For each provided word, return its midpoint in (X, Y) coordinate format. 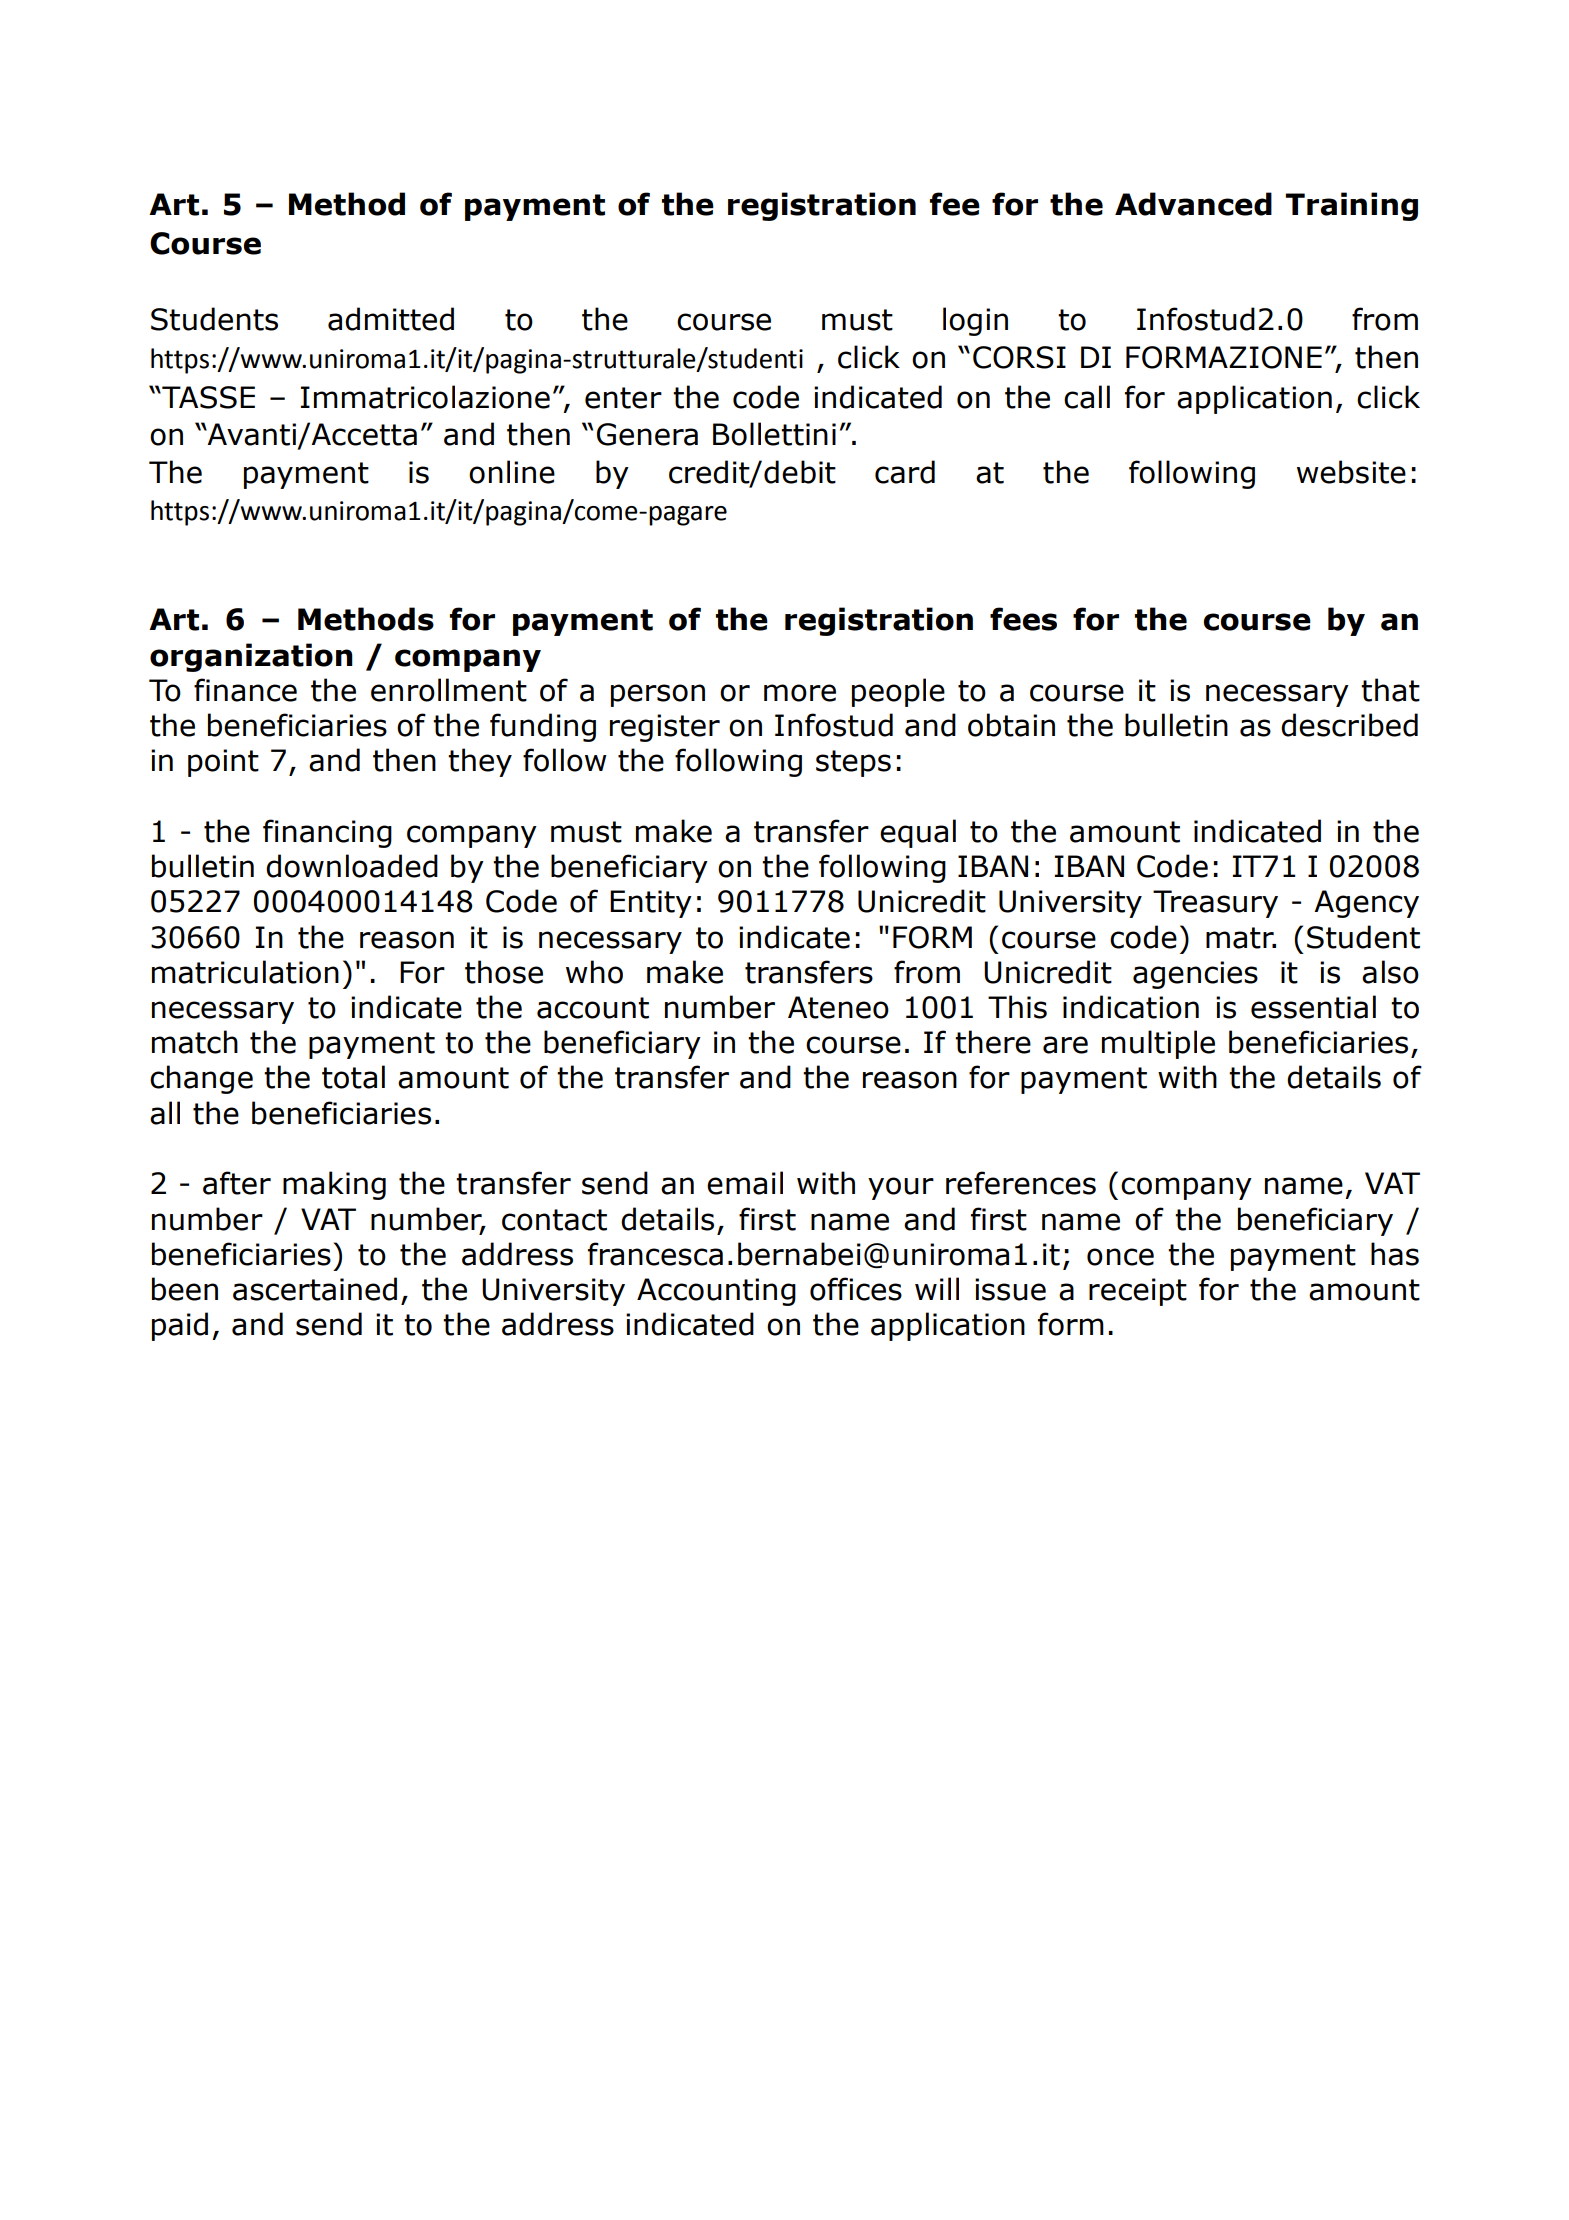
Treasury (1215, 904)
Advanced (1193, 204)
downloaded (352, 866)
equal (918, 833)
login (975, 321)
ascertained (315, 1289)
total (353, 1077)
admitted (391, 319)
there (993, 1042)
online (512, 472)
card (905, 472)
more (800, 693)
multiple (1158, 1044)
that (1390, 690)
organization (251, 657)
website (1351, 472)
